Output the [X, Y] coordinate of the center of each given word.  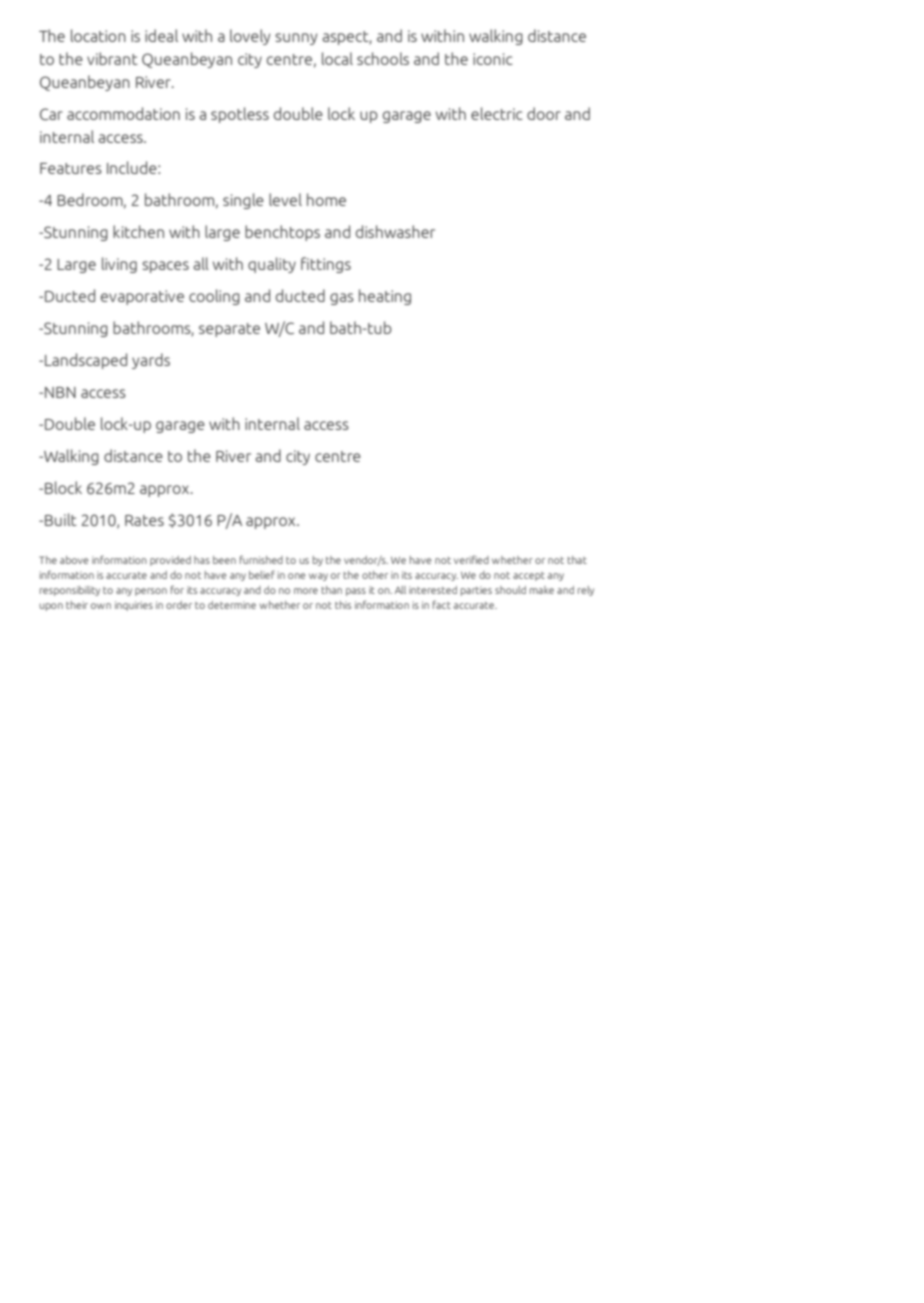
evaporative [142, 297]
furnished [261, 559]
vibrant [112, 58]
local [337, 58]
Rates [144, 520]
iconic [493, 59]
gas [342, 299]
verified [471, 559]
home [326, 199]
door [544, 113]
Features [71, 168]
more [306, 591]
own [101, 606]
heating [385, 297]
